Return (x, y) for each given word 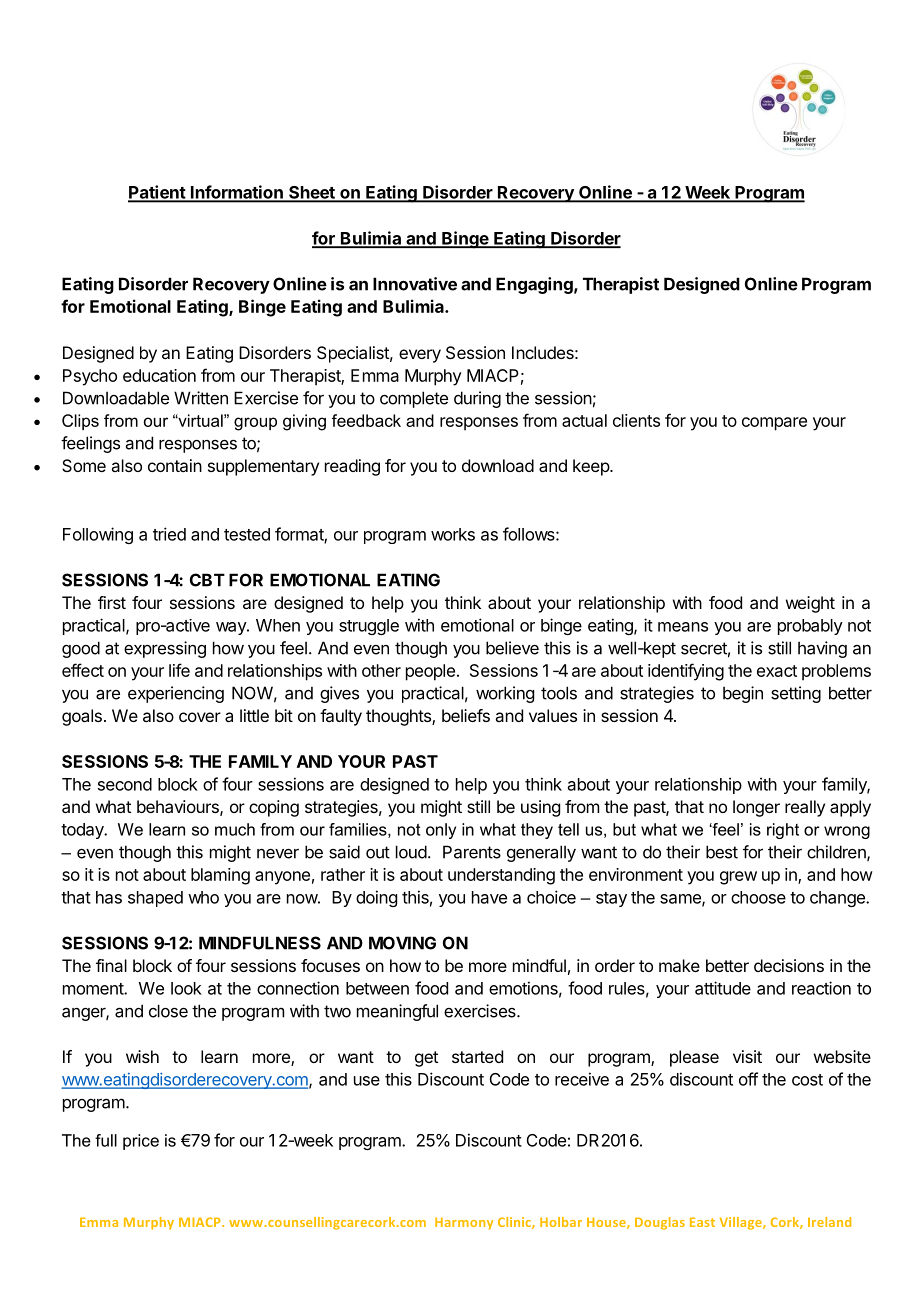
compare (774, 424)
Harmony (464, 1223)
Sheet (312, 193)
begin (743, 694)
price (141, 1142)
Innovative (415, 284)
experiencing (176, 694)
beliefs (466, 715)
